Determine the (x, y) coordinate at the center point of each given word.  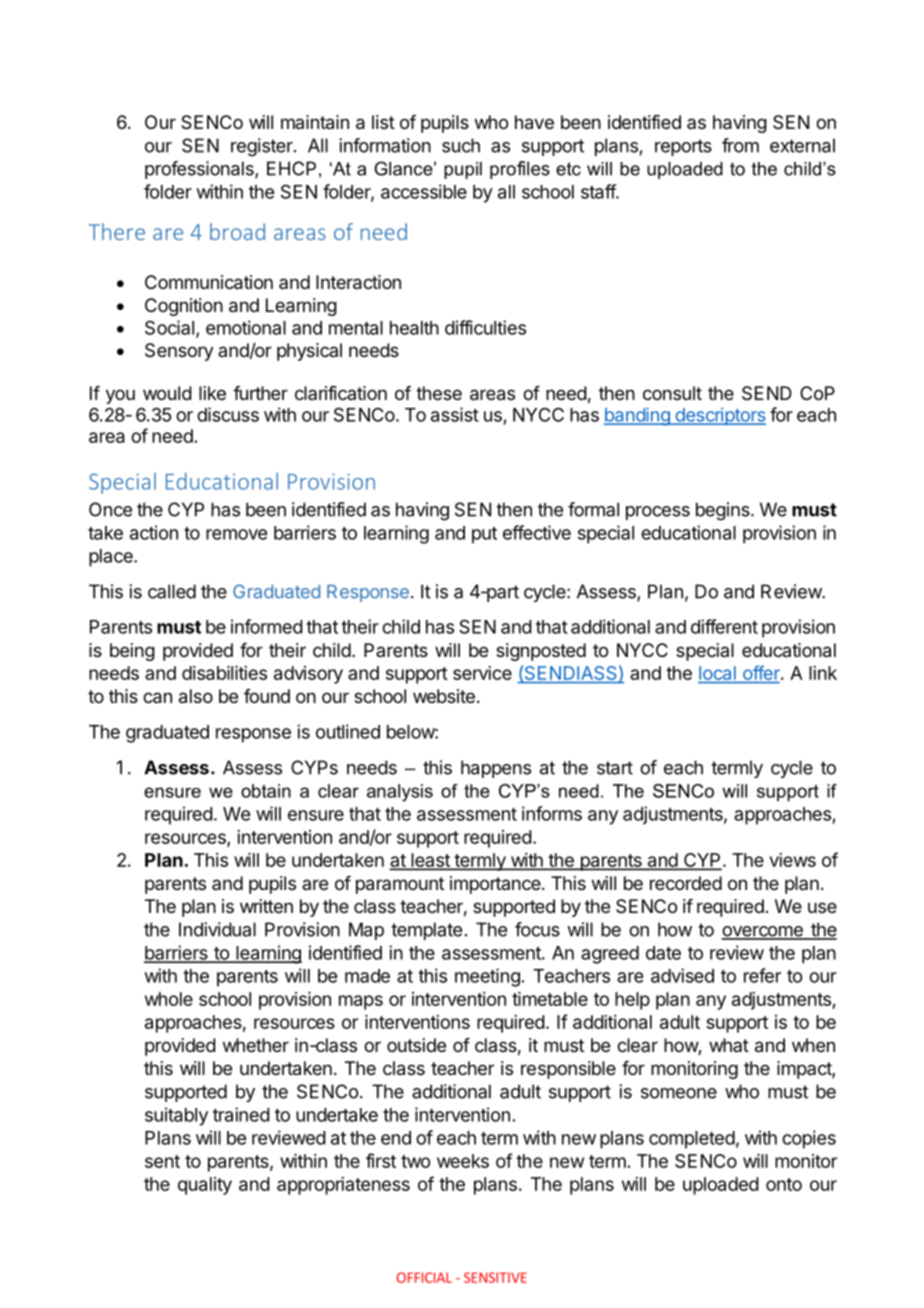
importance (496, 885)
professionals (200, 170)
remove (236, 534)
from (740, 145)
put (484, 535)
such (461, 145)
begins (724, 511)
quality (205, 1186)
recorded (686, 883)
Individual (217, 929)
